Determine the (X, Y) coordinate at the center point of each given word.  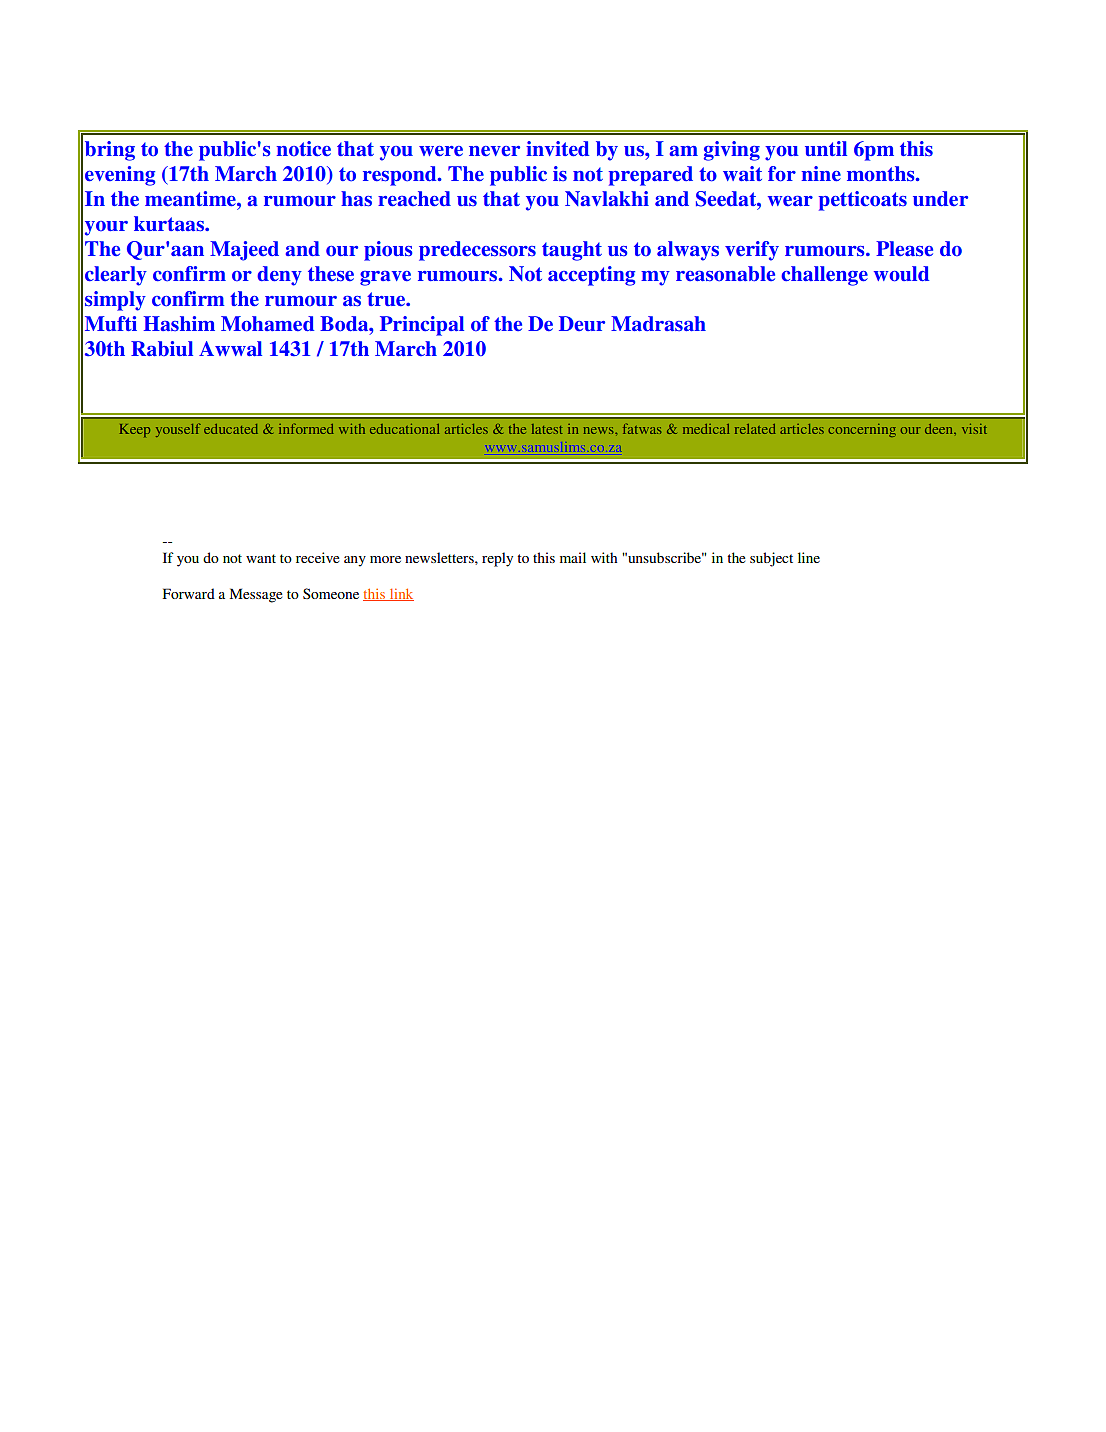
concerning (862, 430)
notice (304, 149)
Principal (422, 326)
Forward (189, 593)
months (882, 174)
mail (573, 557)
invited (557, 149)
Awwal (230, 348)
